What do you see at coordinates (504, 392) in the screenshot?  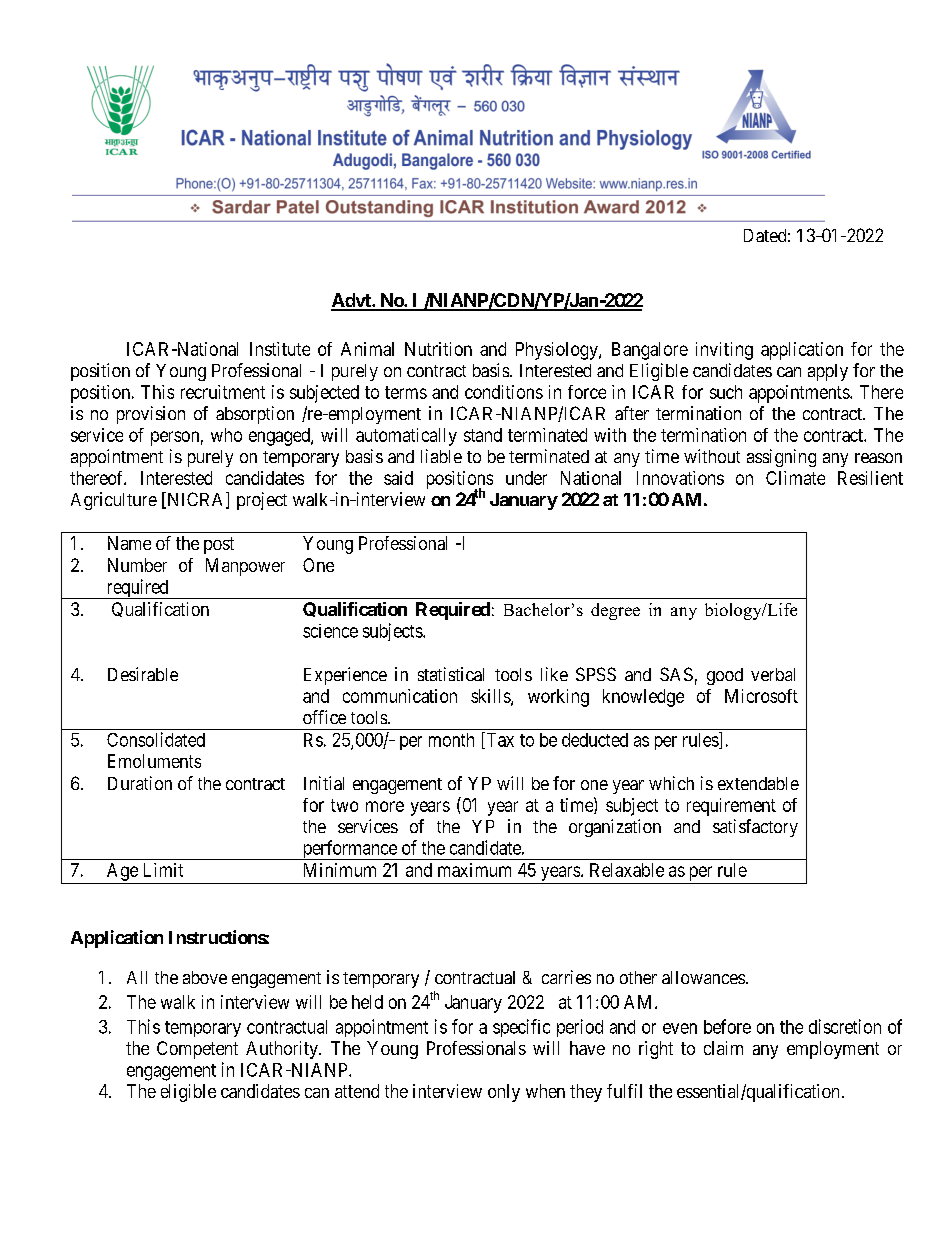 I see `conditions` at bounding box center [504, 392].
